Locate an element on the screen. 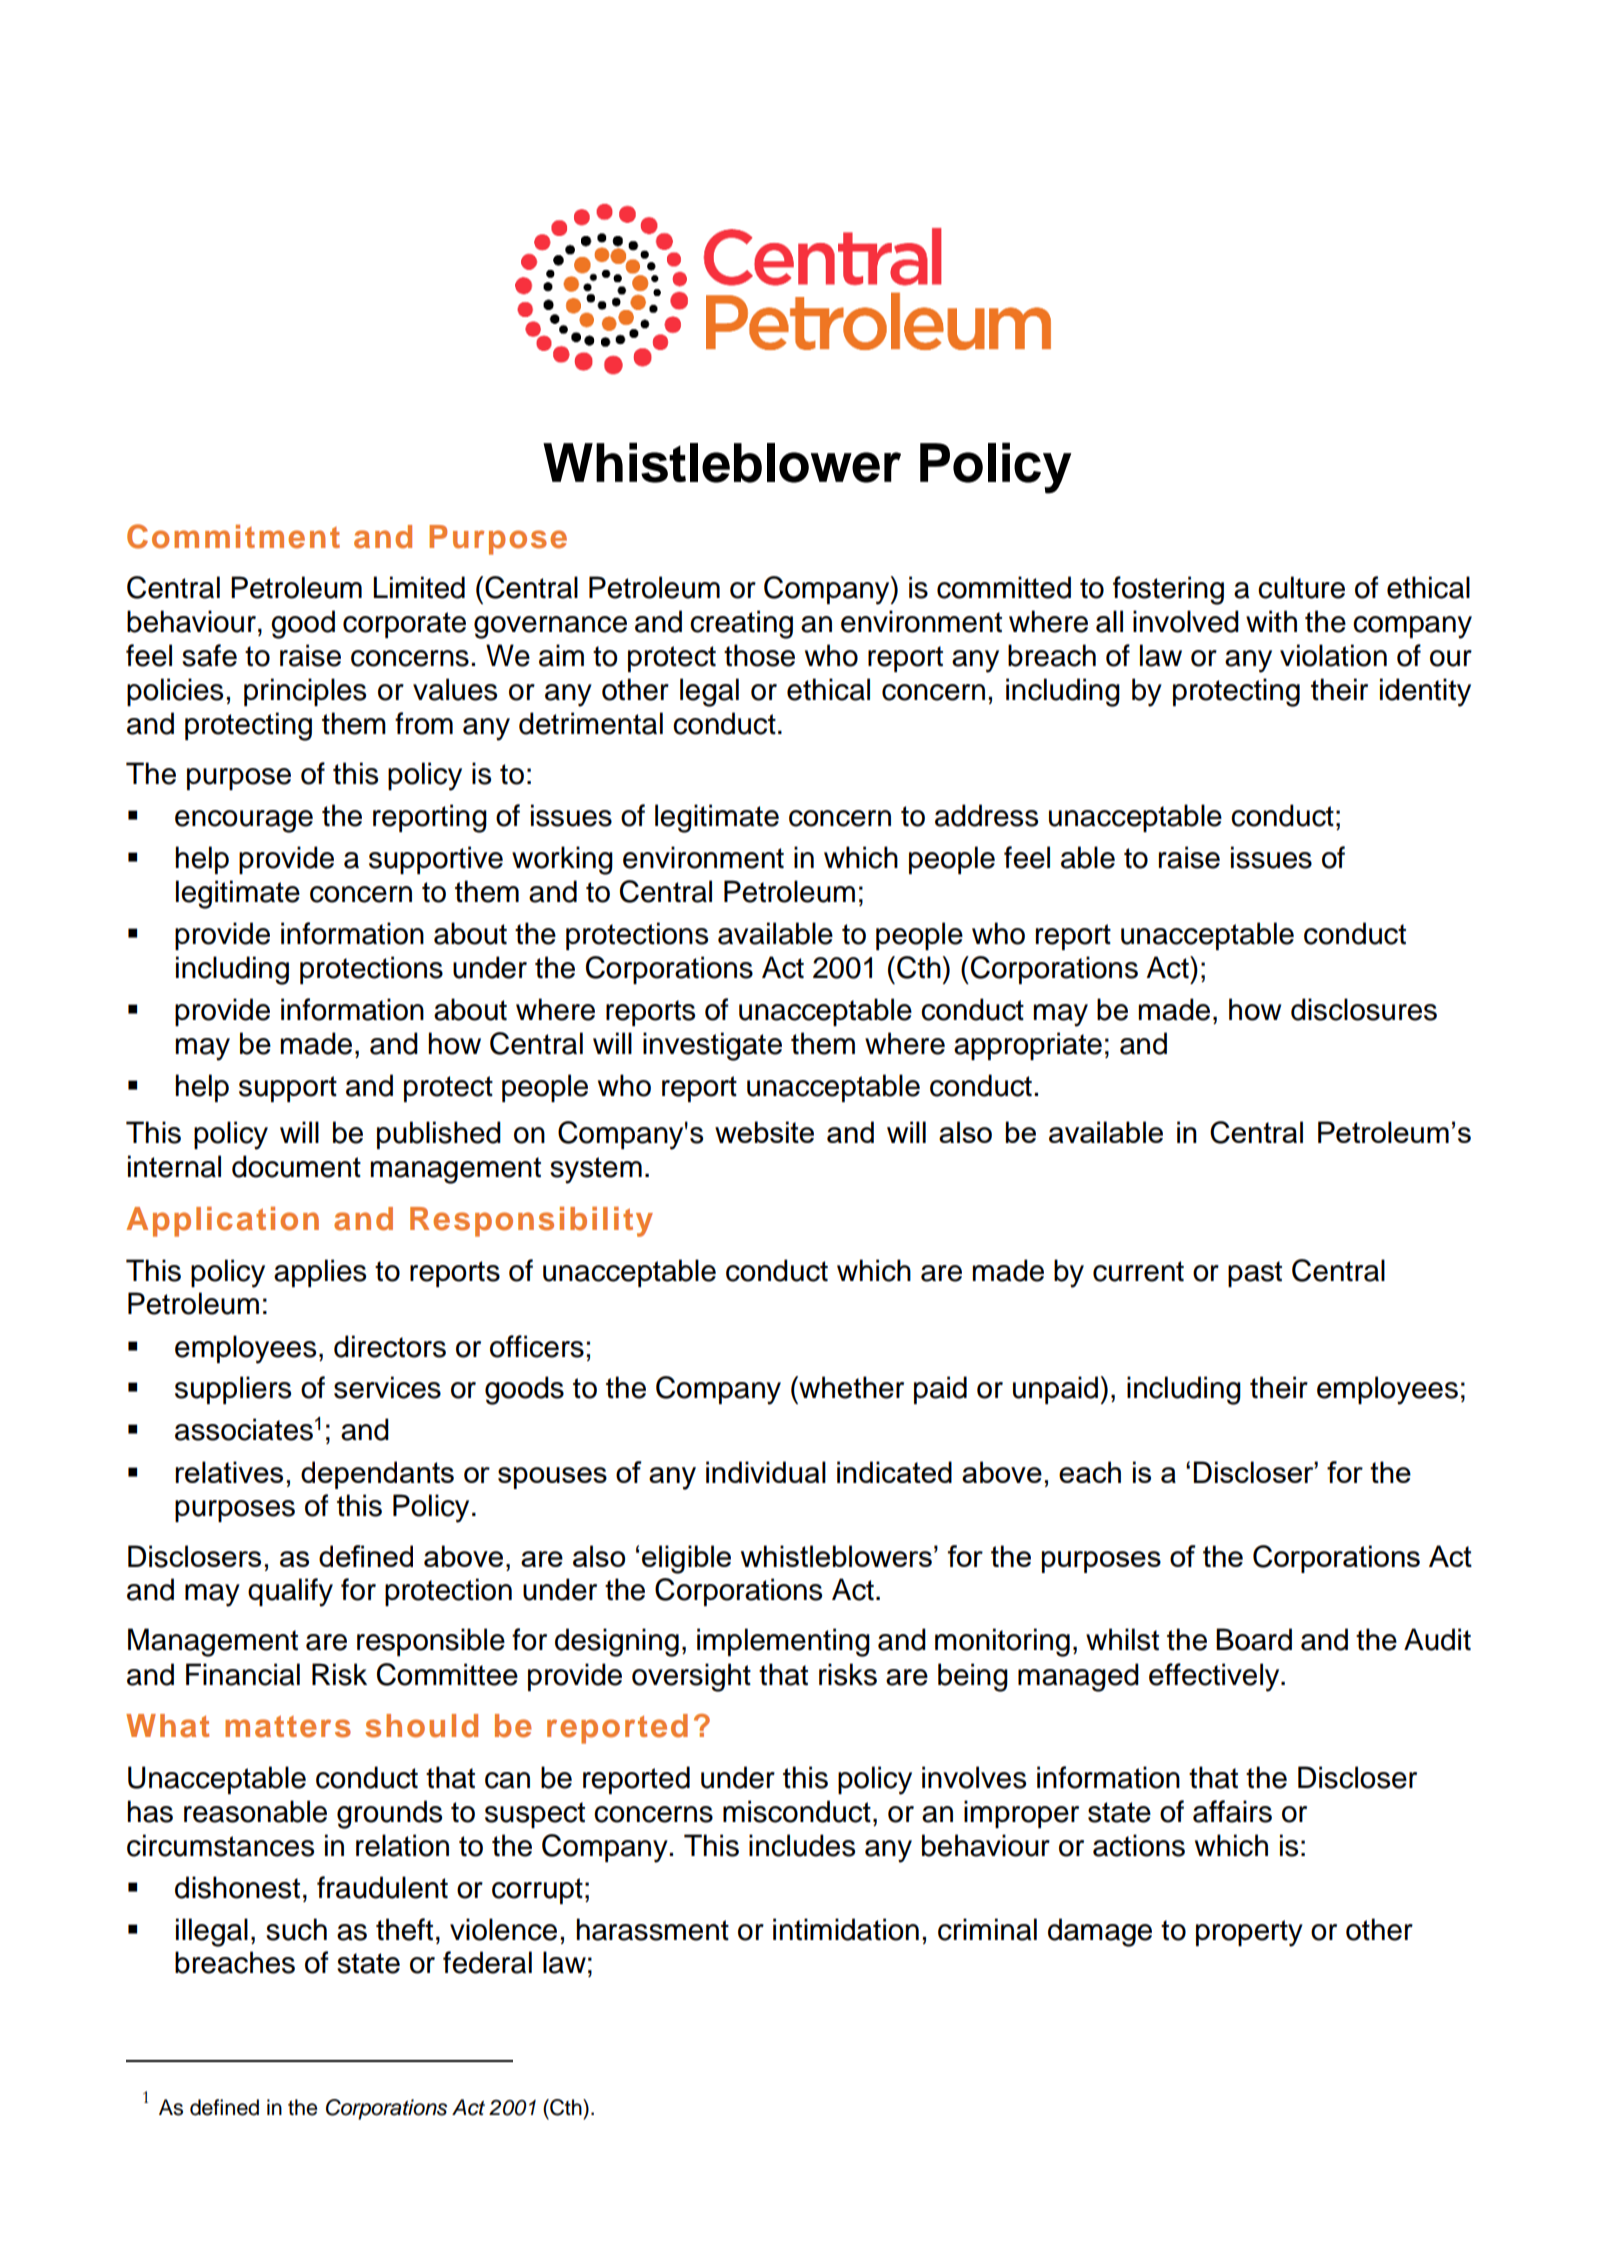  implementing is located at coordinates (783, 1642).
